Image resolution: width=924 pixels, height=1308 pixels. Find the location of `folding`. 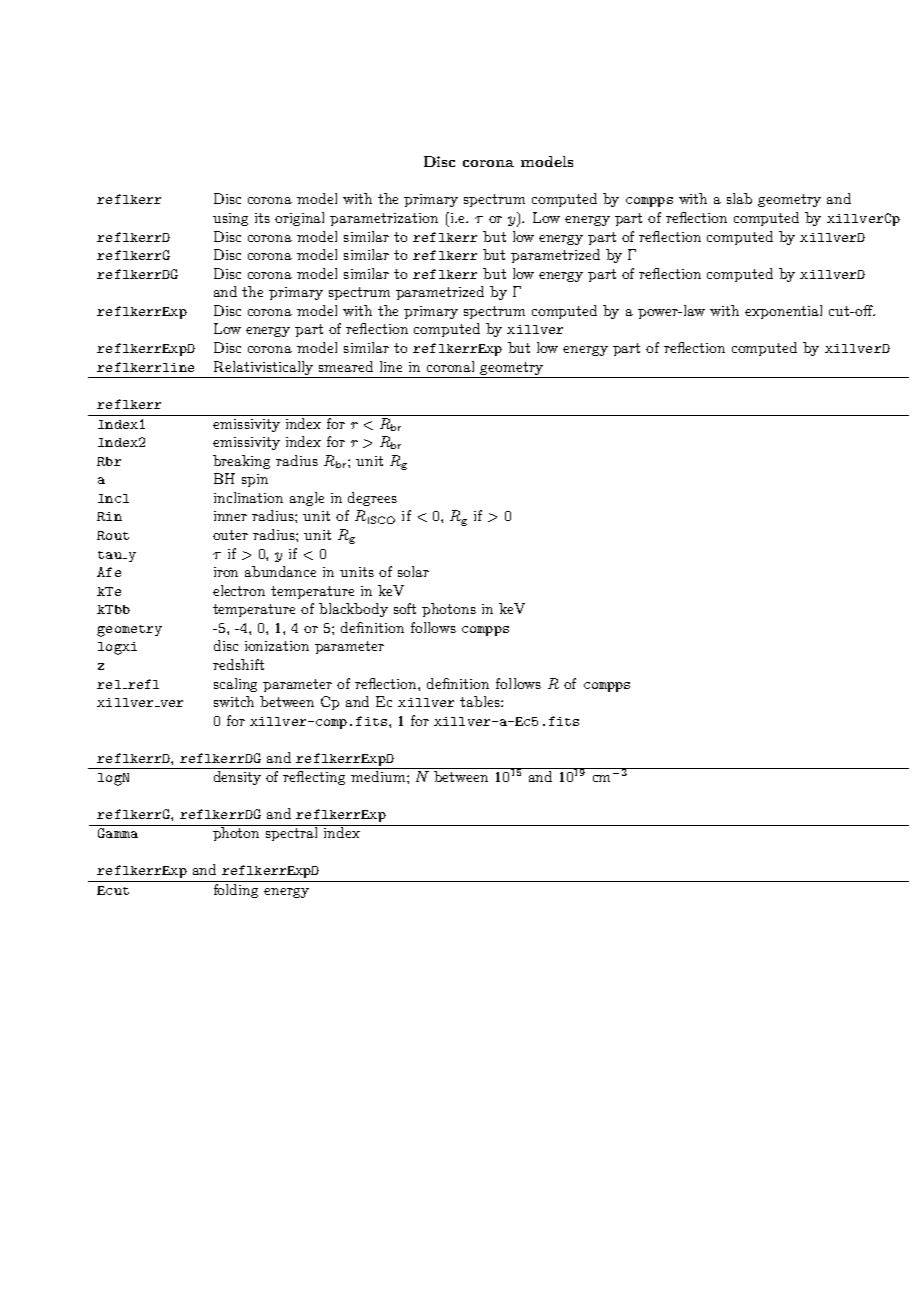

folding is located at coordinates (236, 889).
